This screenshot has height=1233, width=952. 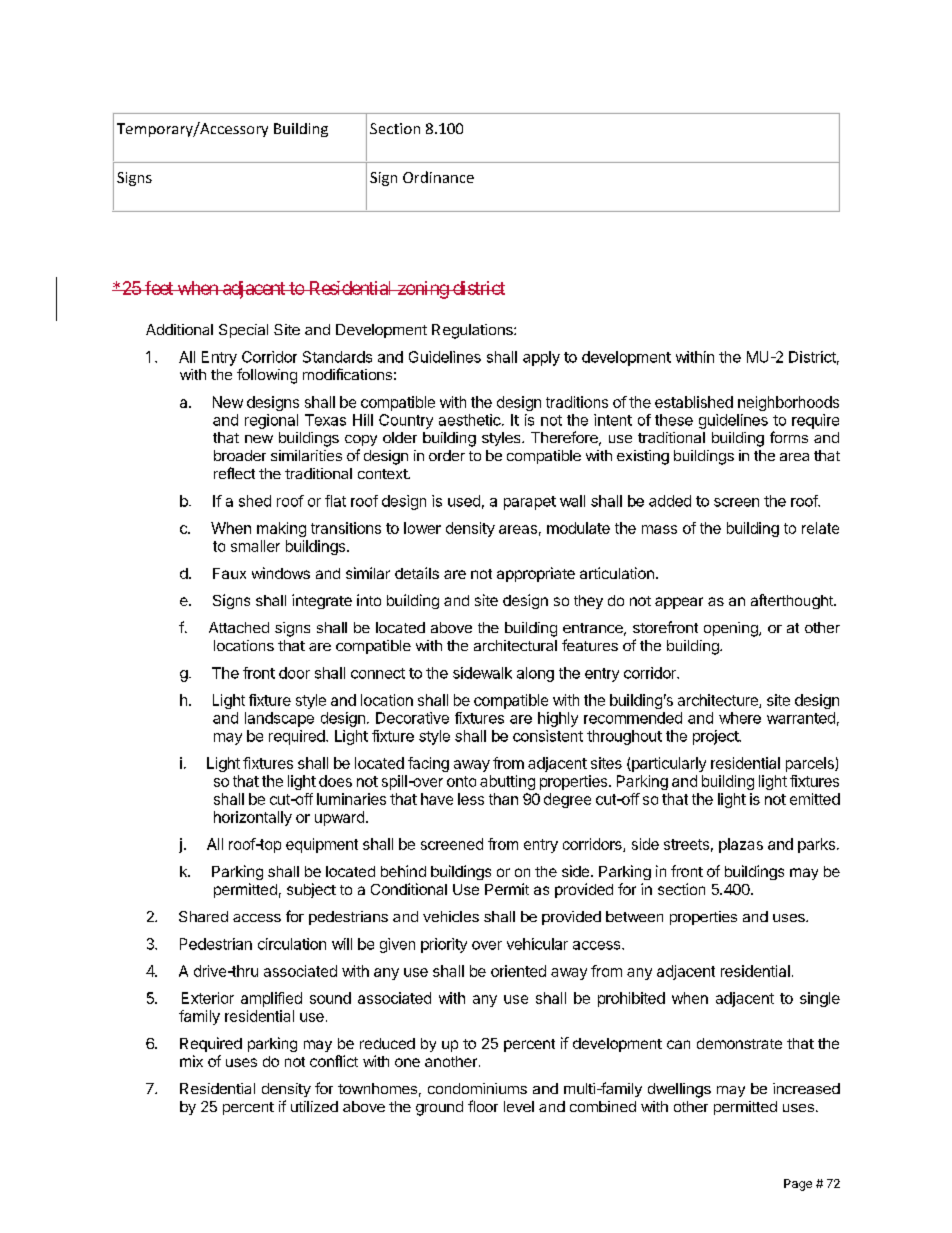 I want to click on broader, so click(x=240, y=455).
